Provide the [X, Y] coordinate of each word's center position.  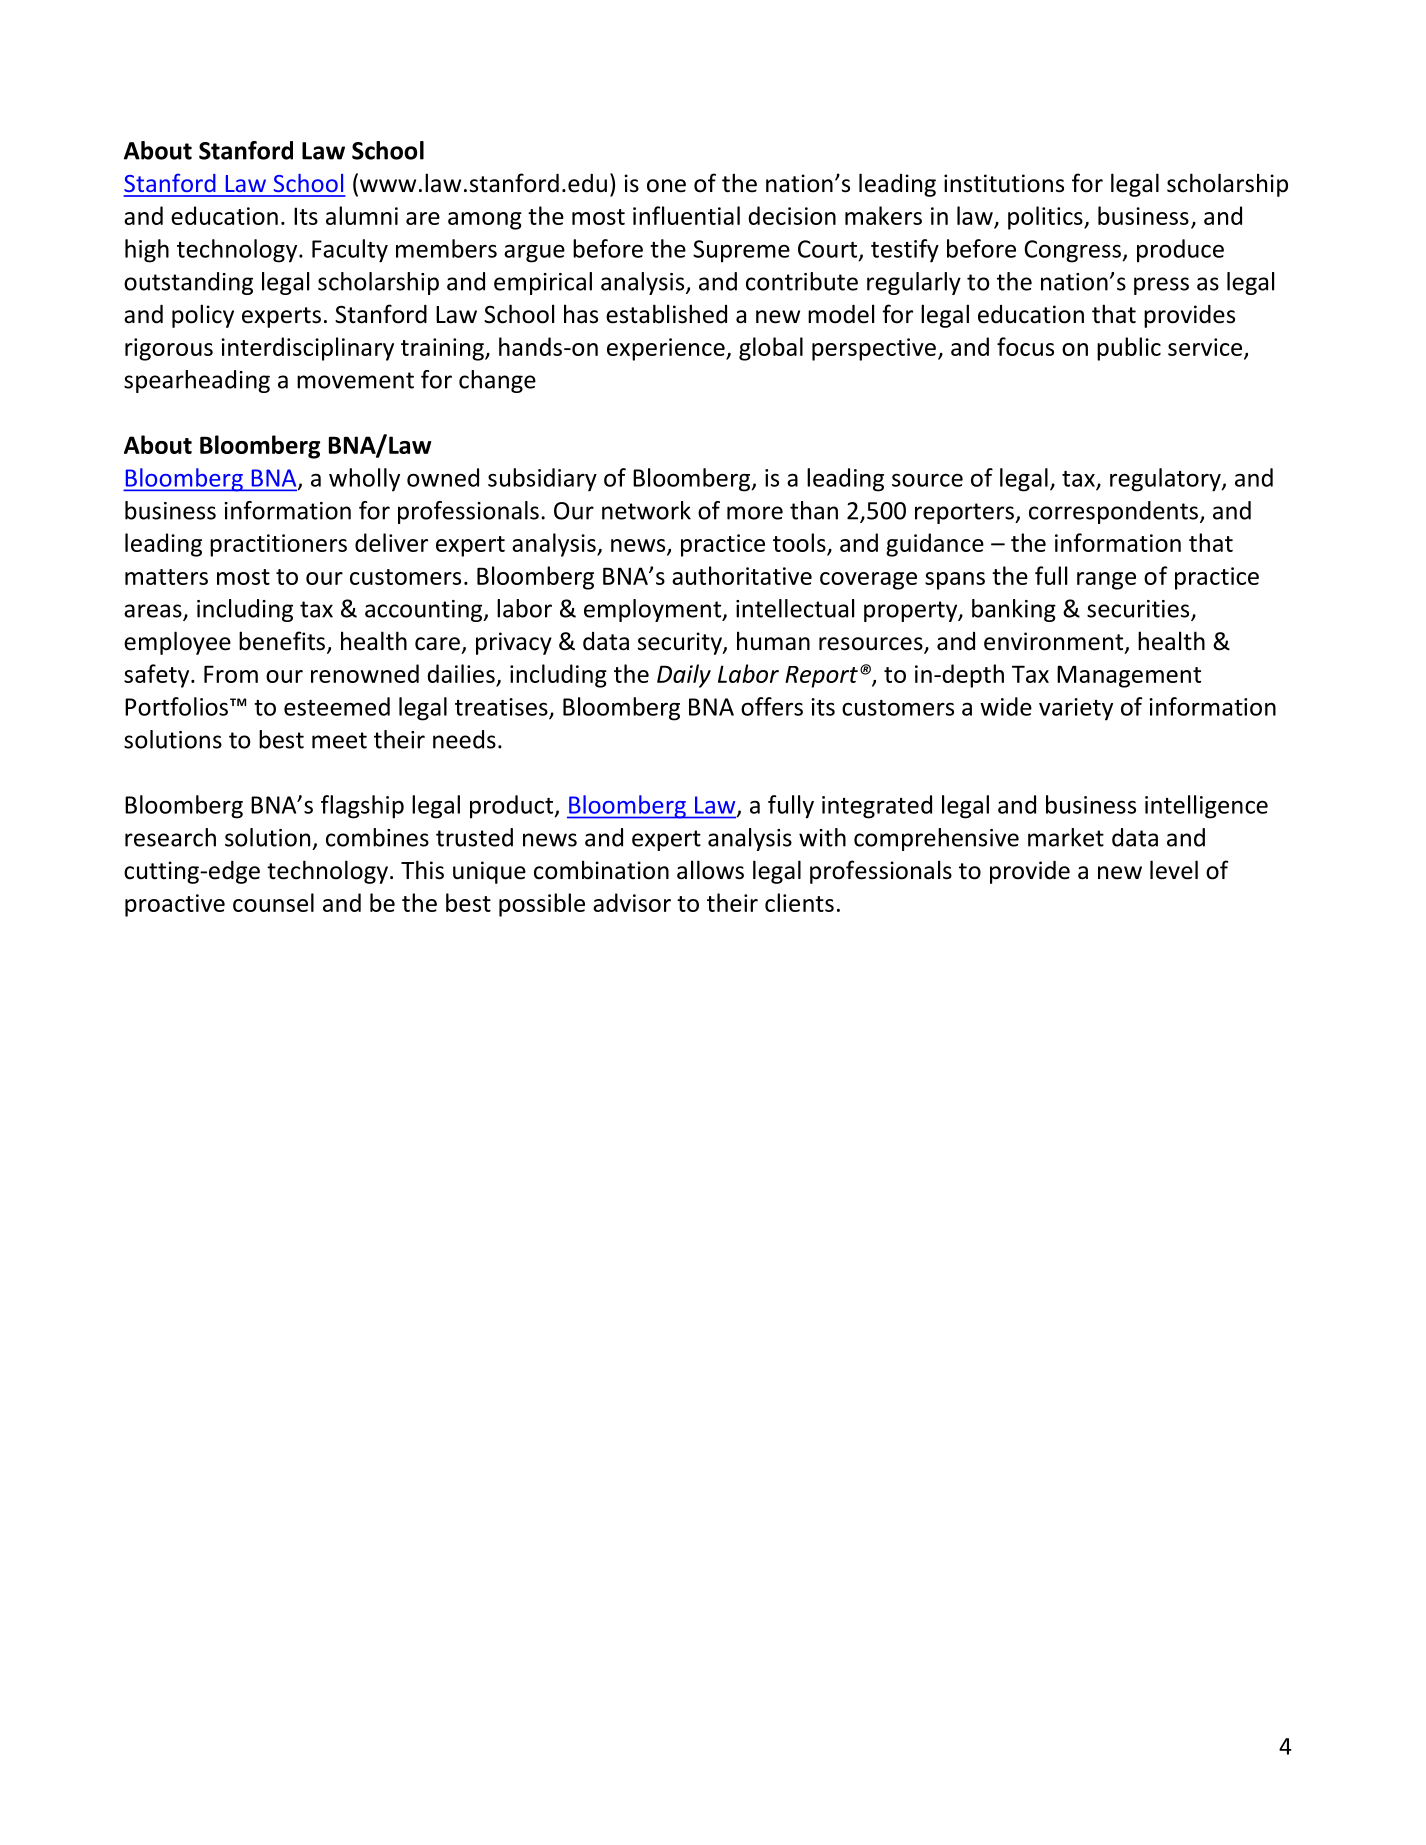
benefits [282, 641]
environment [1055, 642]
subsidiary [542, 480]
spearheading [197, 381]
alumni [362, 215]
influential [686, 215]
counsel [273, 902]
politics [1046, 218]
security [681, 643]
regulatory [1166, 480]
